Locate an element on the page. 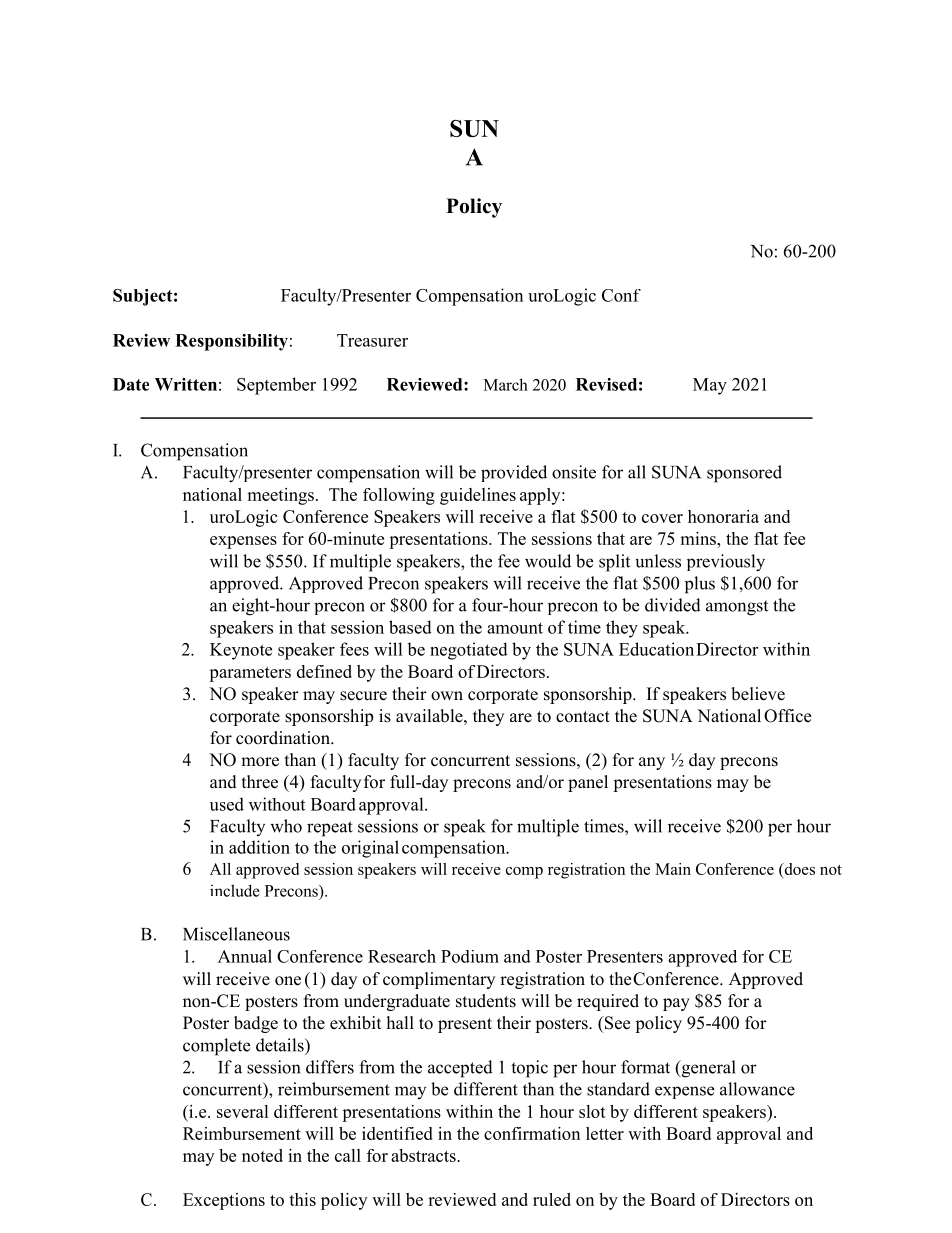  divided is located at coordinates (673, 605).
